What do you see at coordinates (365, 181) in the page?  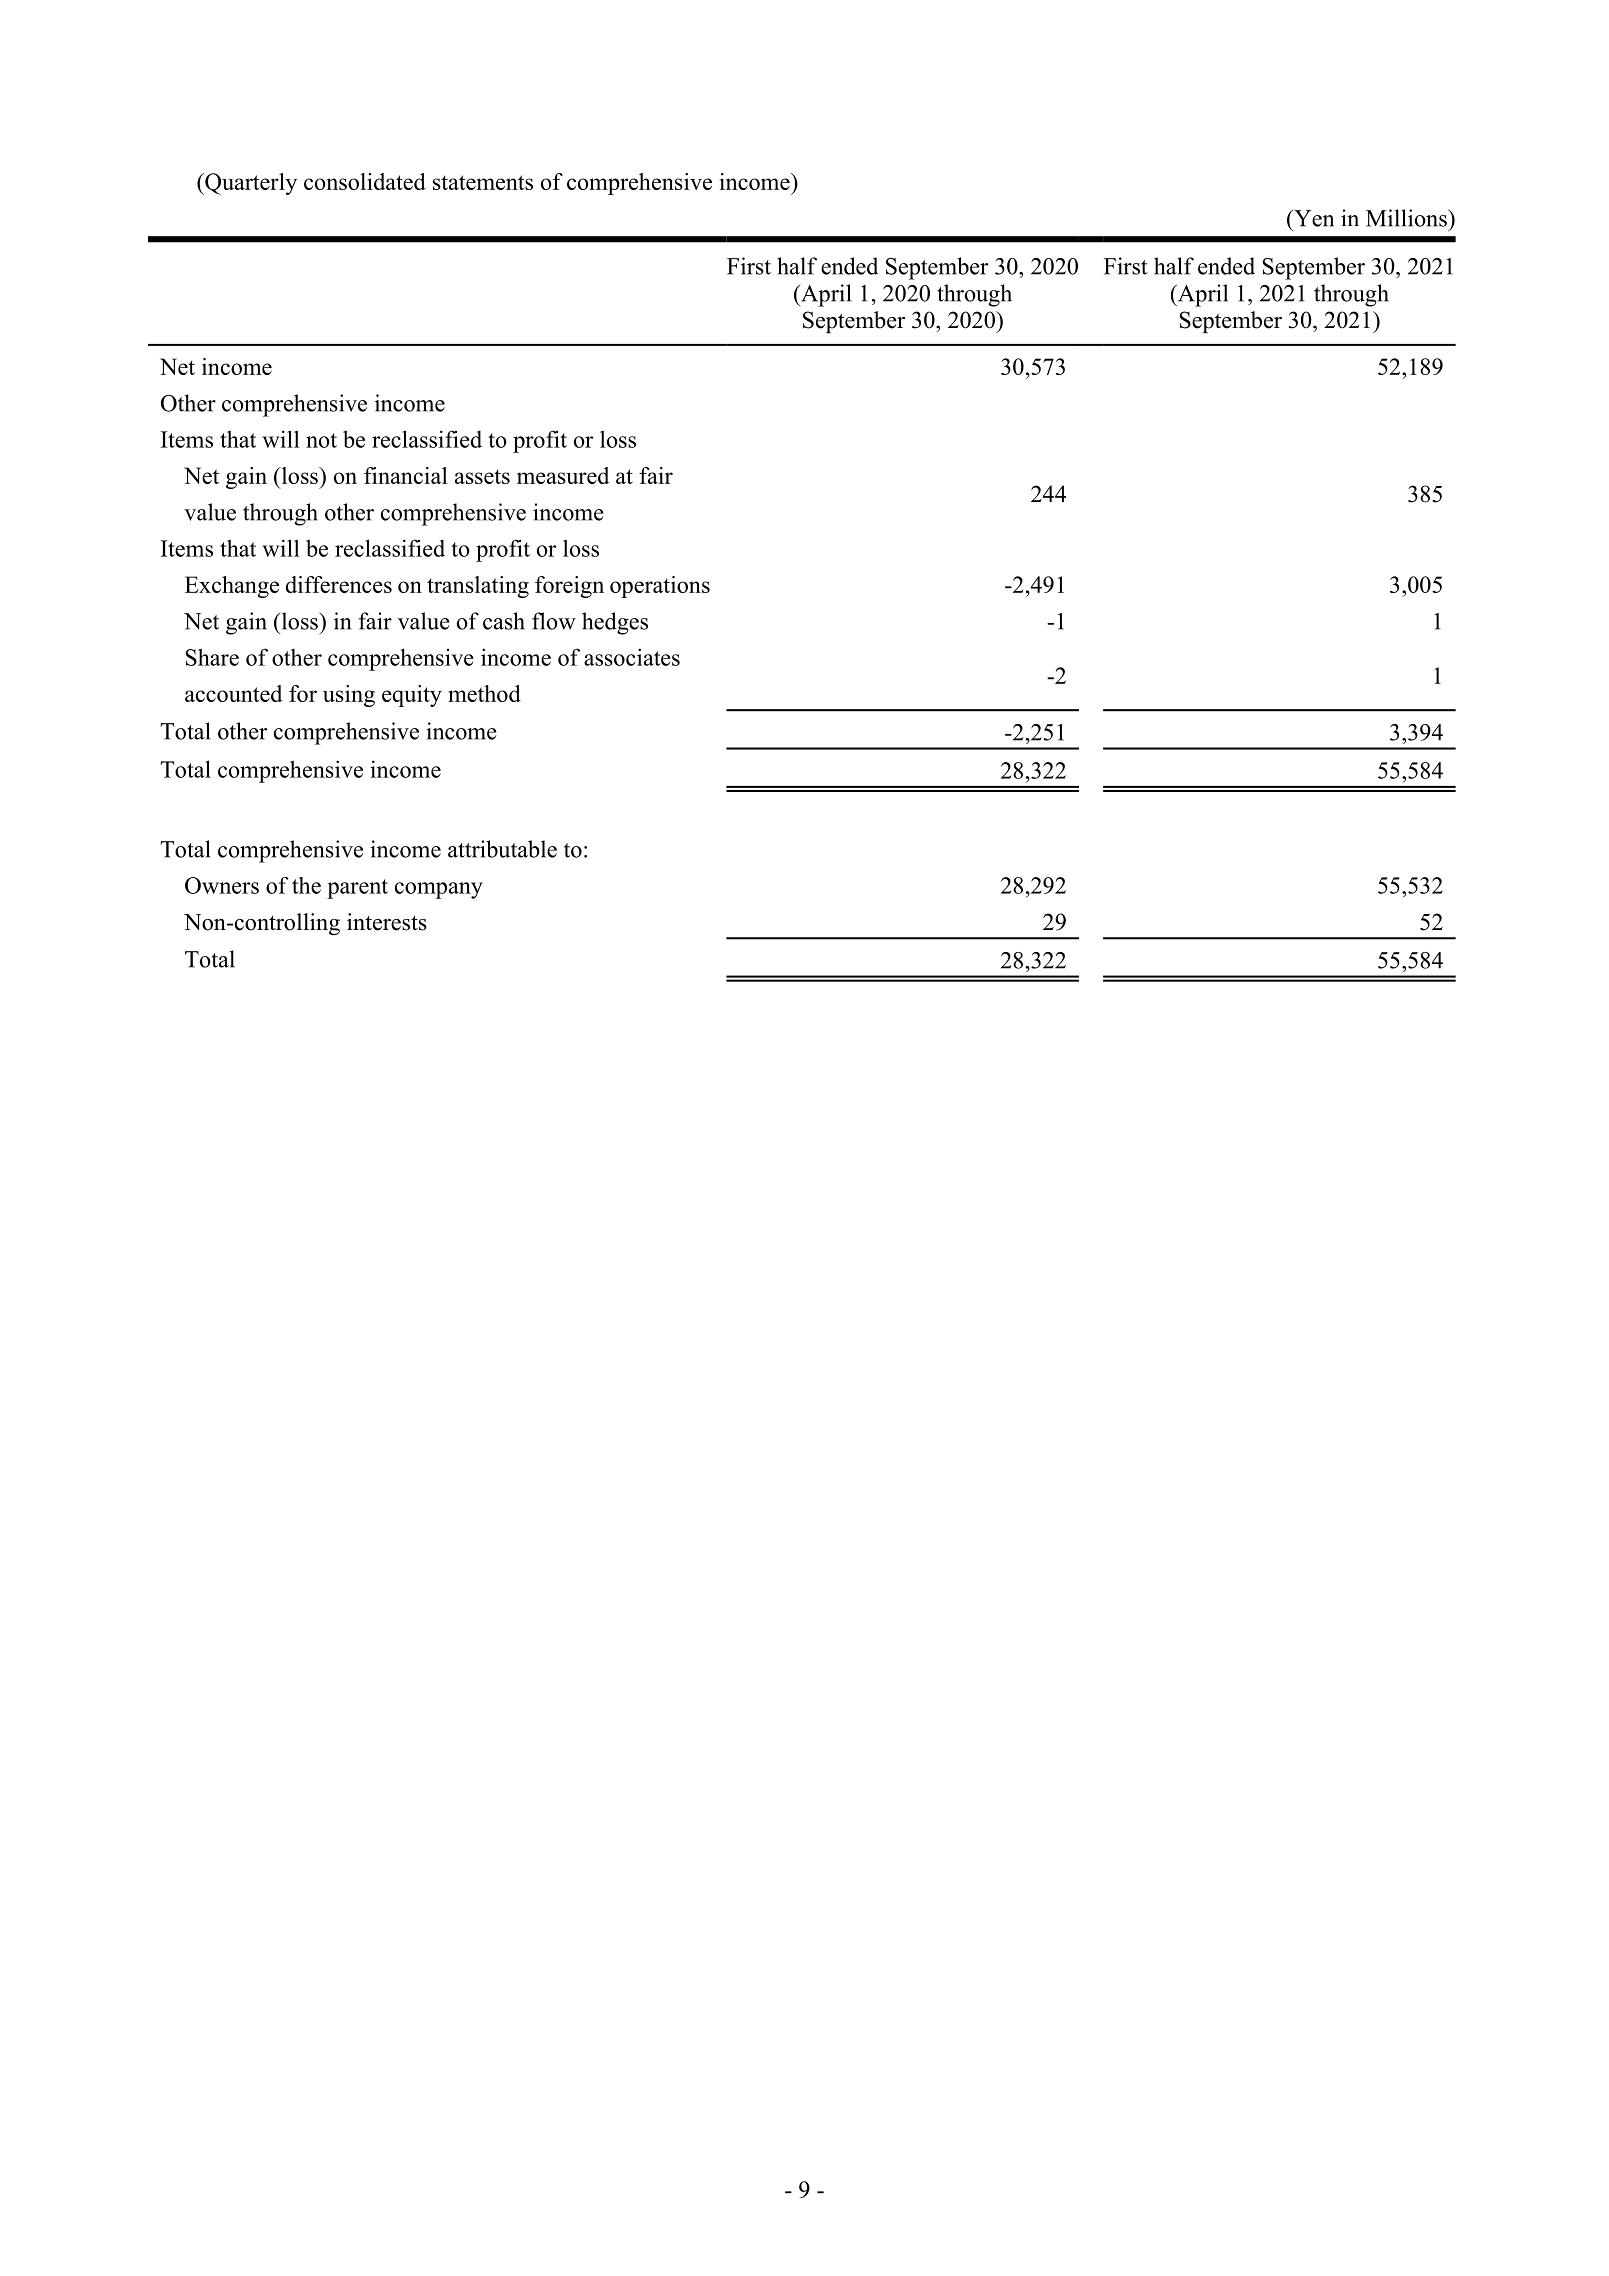 I see `consolidated` at bounding box center [365, 181].
